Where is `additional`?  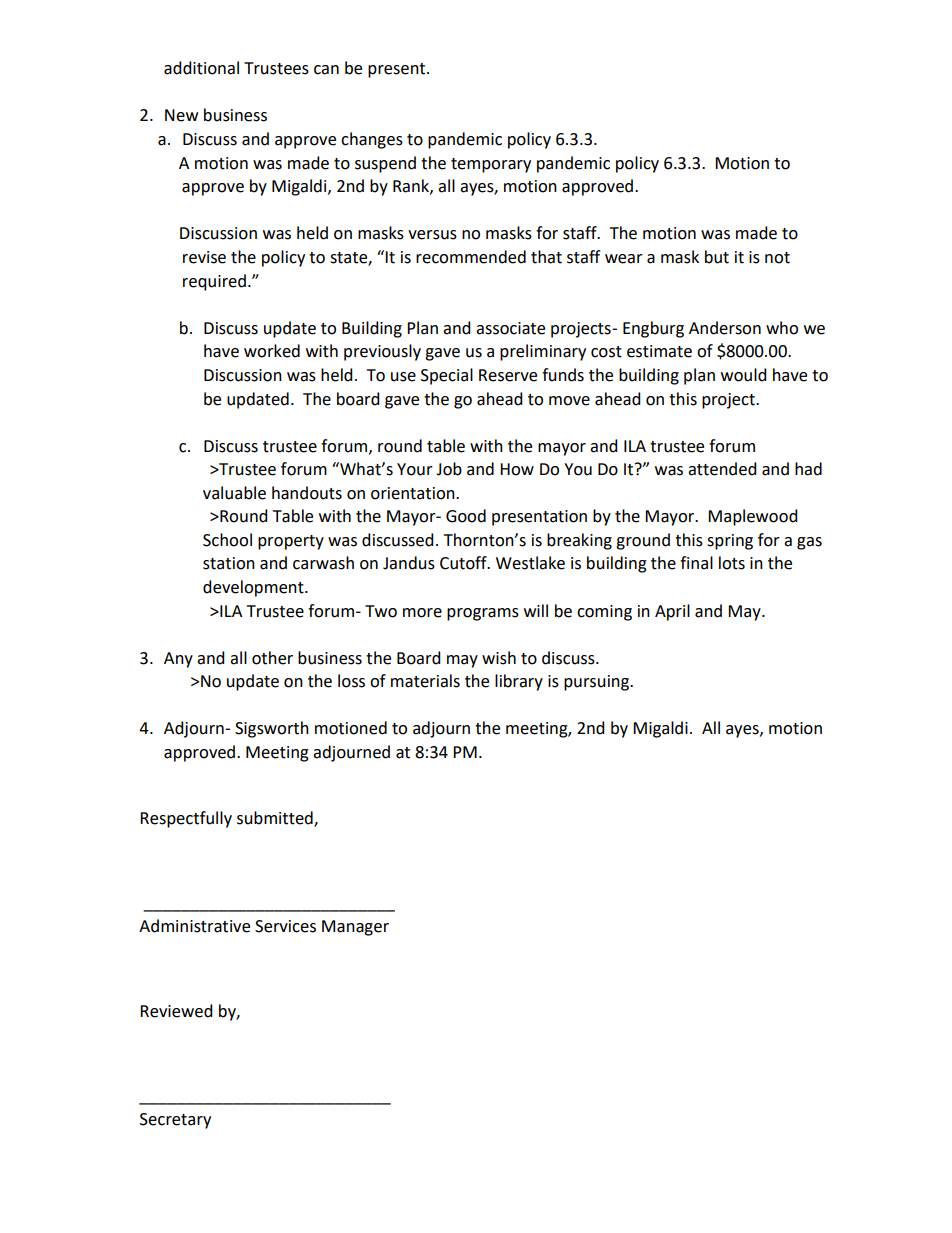
additional is located at coordinates (201, 68).
